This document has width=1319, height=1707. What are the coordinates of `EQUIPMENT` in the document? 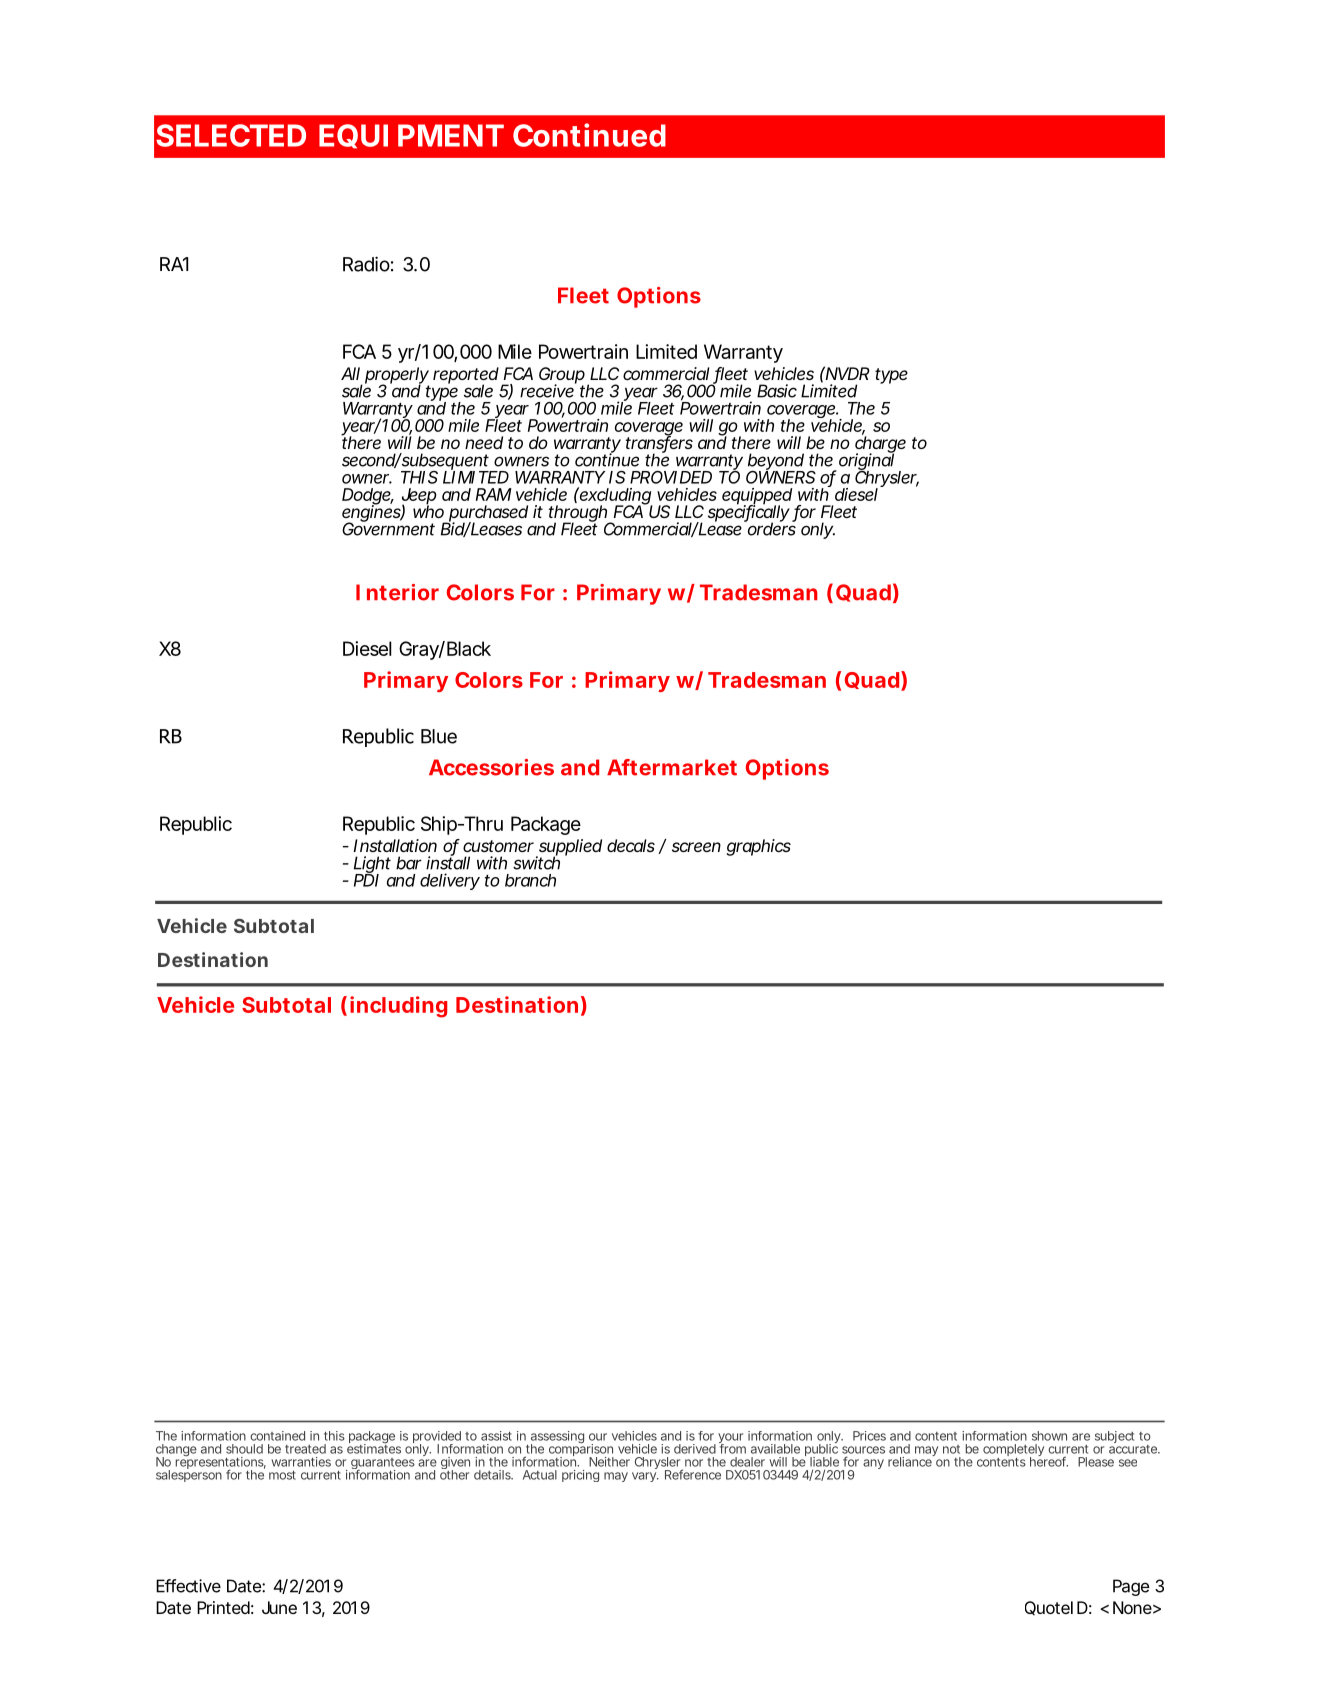 It's located at (411, 136).
